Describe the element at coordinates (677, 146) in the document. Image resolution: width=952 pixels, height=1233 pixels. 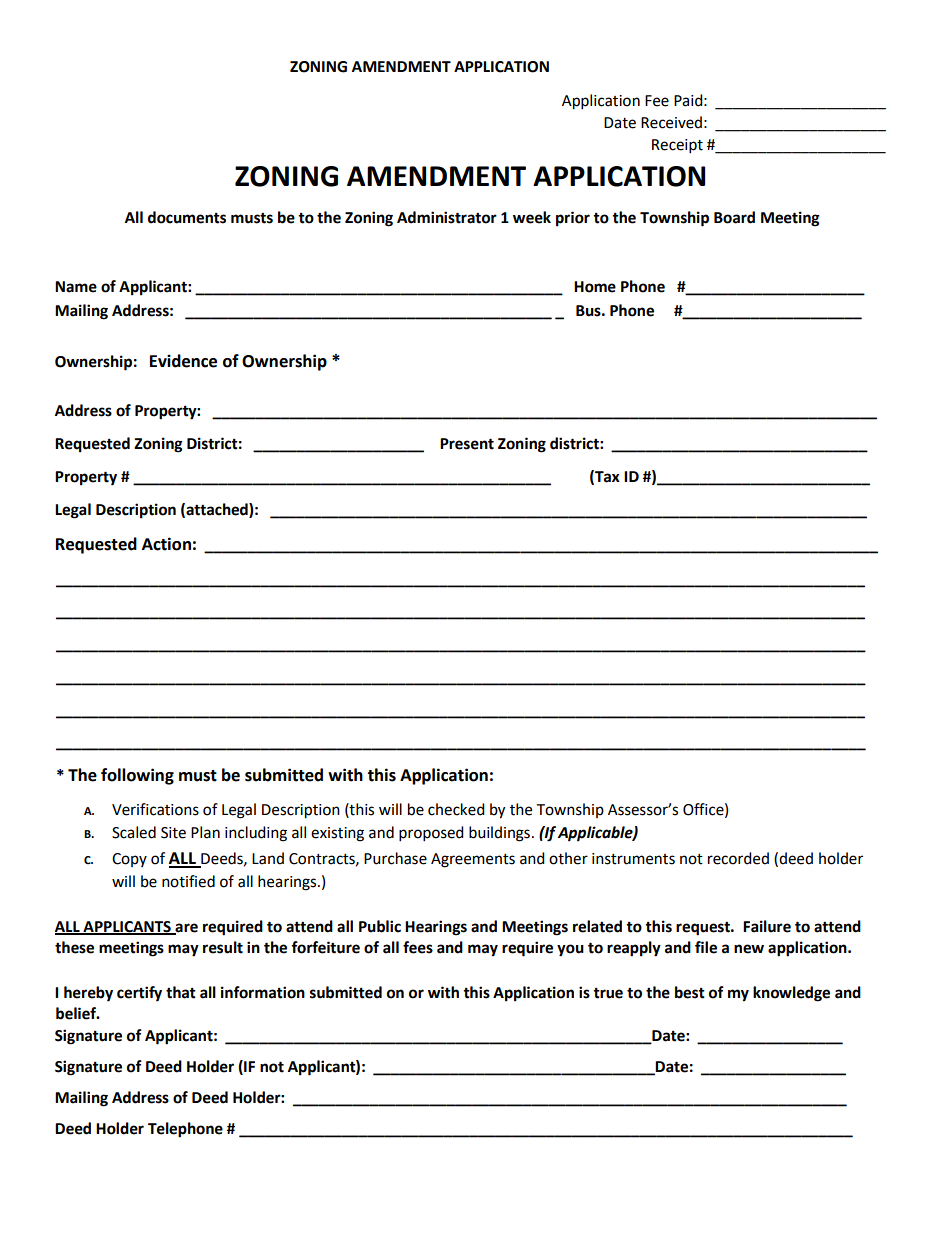
I see `Receipt` at that location.
